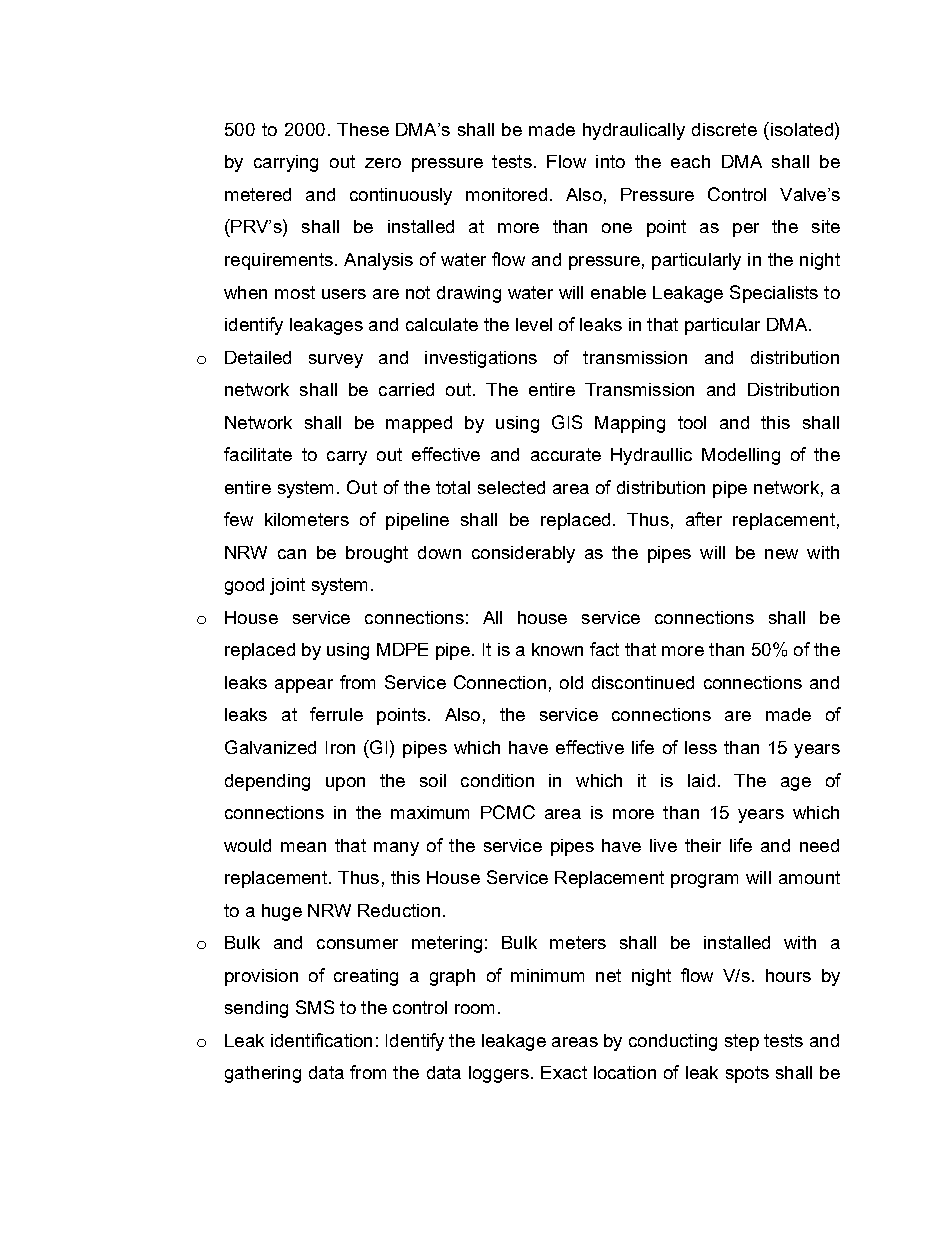 The width and height of the screenshot is (952, 1233). What do you see at coordinates (724, 129) in the screenshot?
I see `discrete` at bounding box center [724, 129].
